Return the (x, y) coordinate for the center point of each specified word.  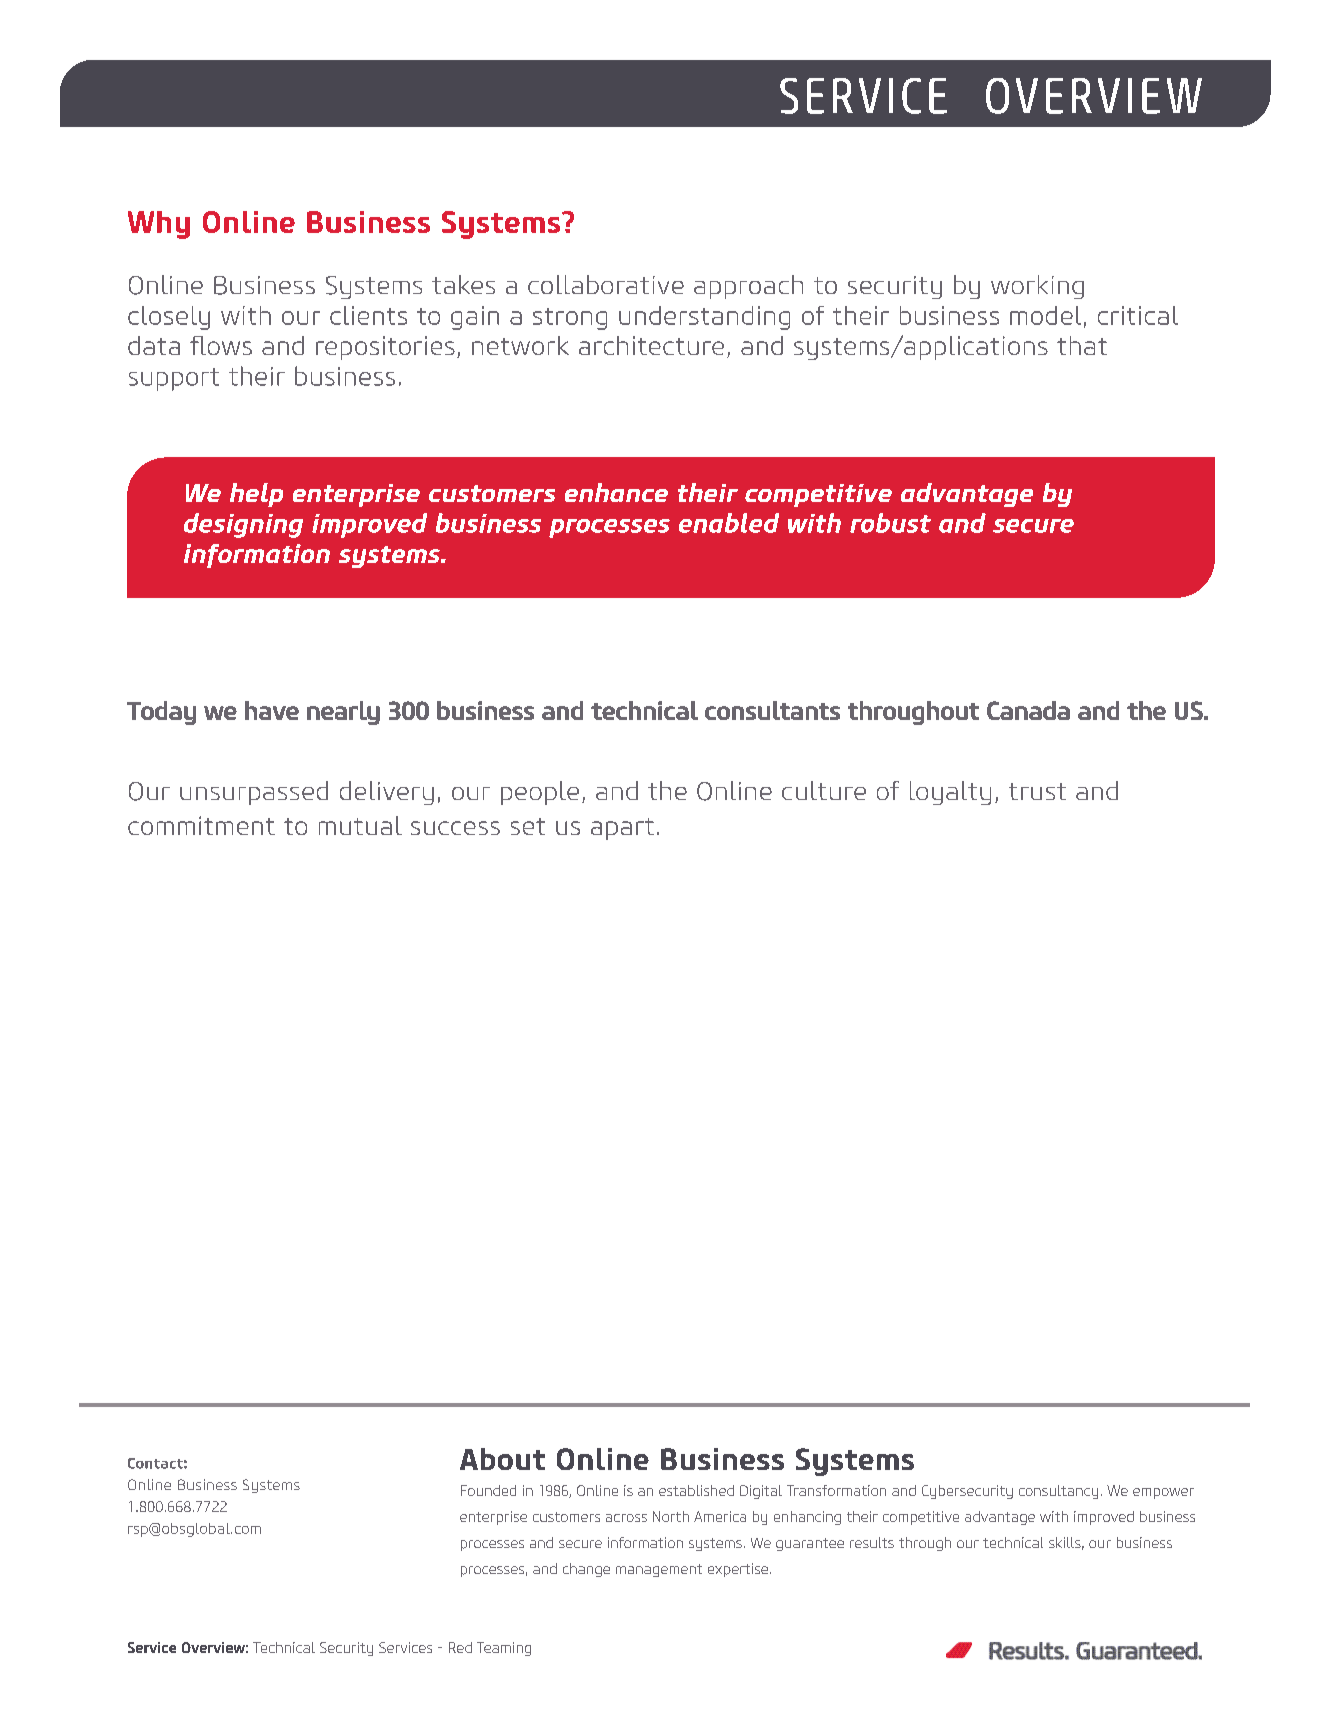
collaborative (606, 284)
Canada (1028, 710)
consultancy (1058, 1492)
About (502, 1459)
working (1037, 287)
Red (460, 1647)
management (659, 1570)
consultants (772, 710)
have (272, 710)
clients (368, 315)
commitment (201, 825)
